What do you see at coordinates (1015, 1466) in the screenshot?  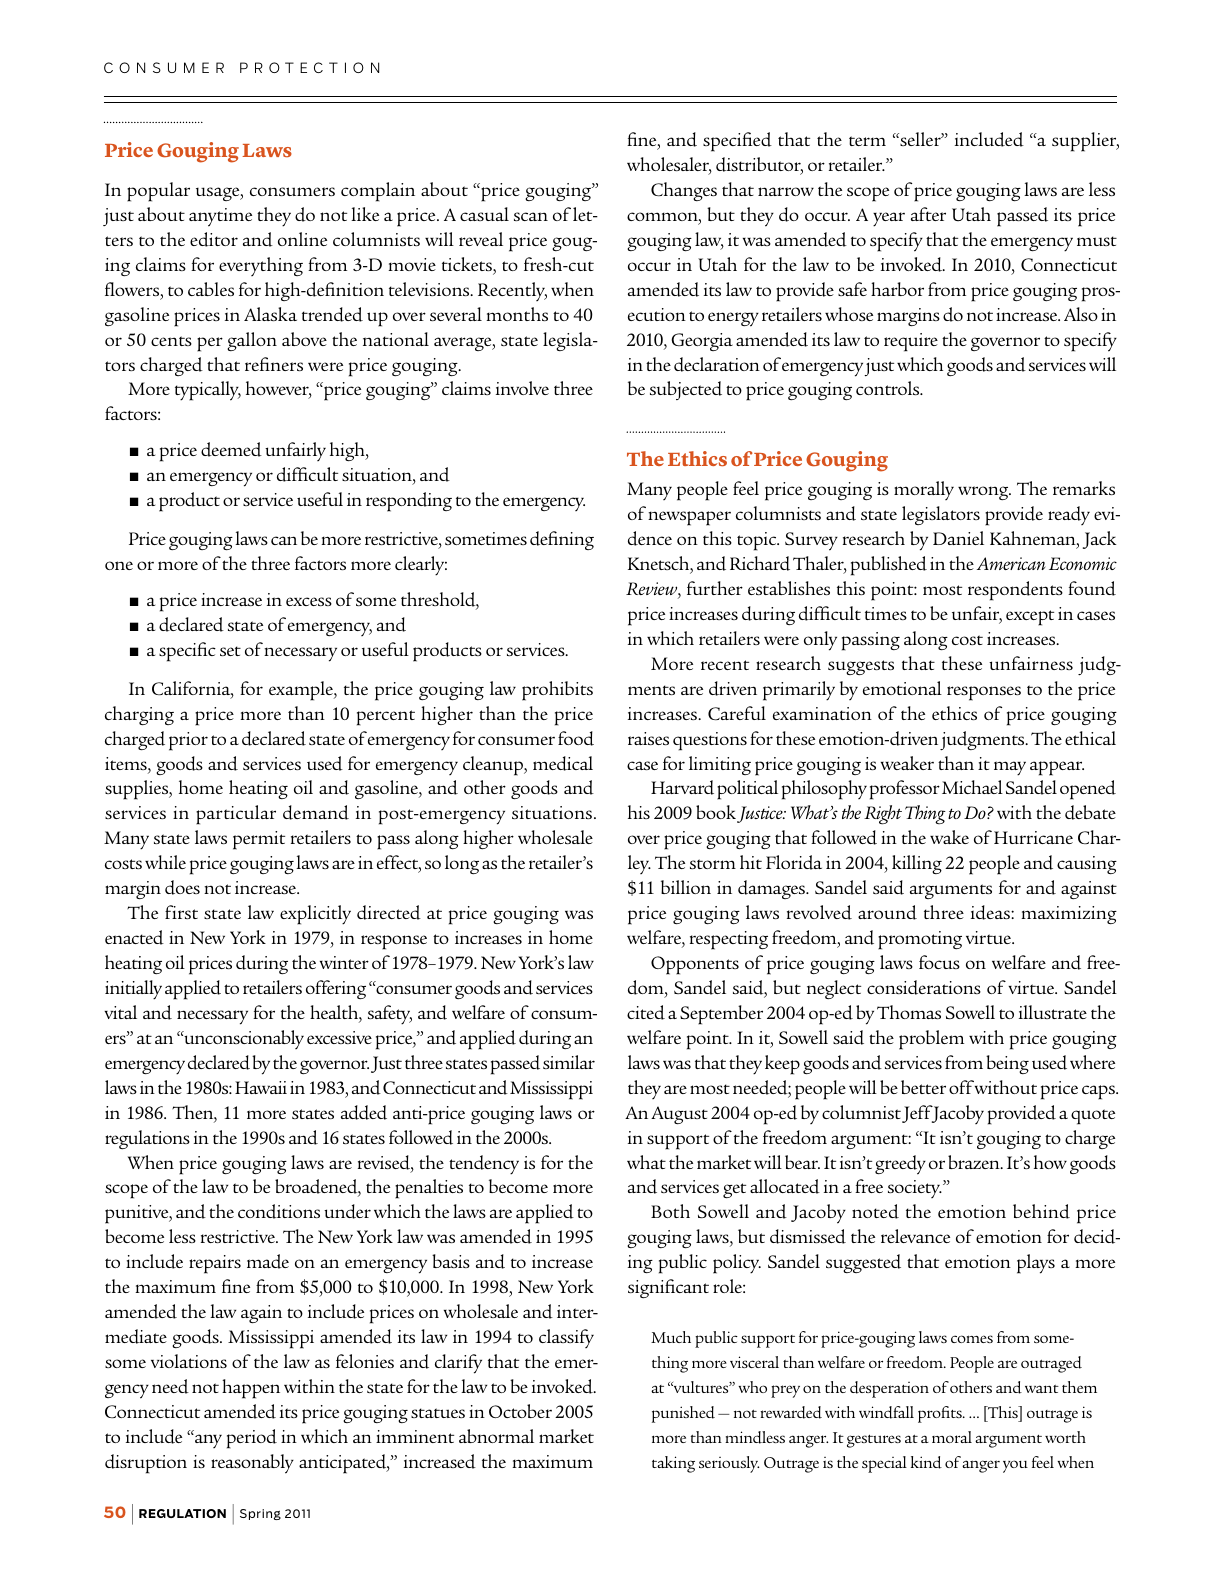 I see `you` at bounding box center [1015, 1466].
